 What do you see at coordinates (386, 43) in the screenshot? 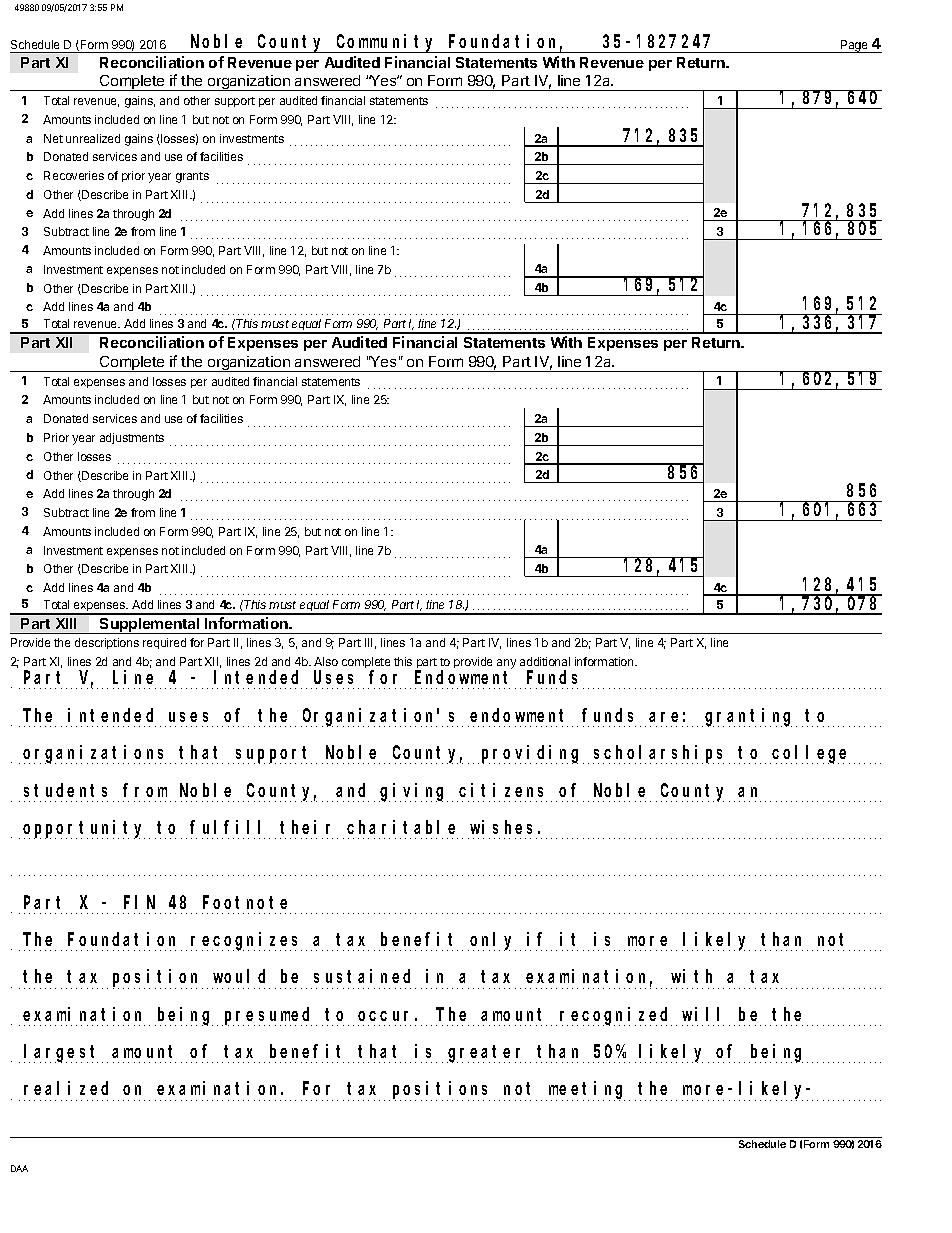
I see `Community` at bounding box center [386, 43].
